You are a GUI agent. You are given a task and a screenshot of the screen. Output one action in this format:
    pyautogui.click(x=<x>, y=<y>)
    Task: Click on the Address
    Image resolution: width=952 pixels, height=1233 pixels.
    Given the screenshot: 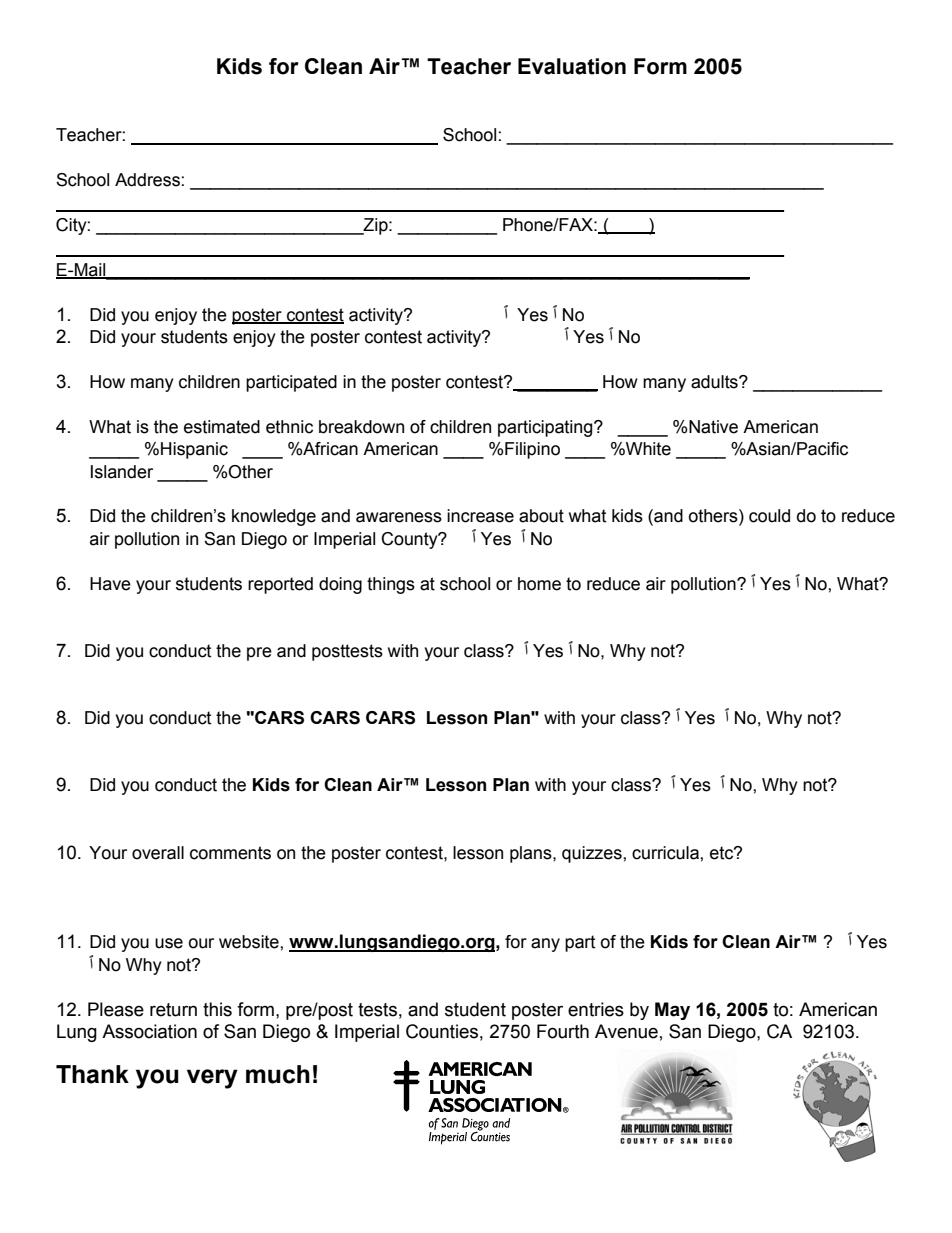 What is the action you would take?
    pyautogui.click(x=147, y=180)
